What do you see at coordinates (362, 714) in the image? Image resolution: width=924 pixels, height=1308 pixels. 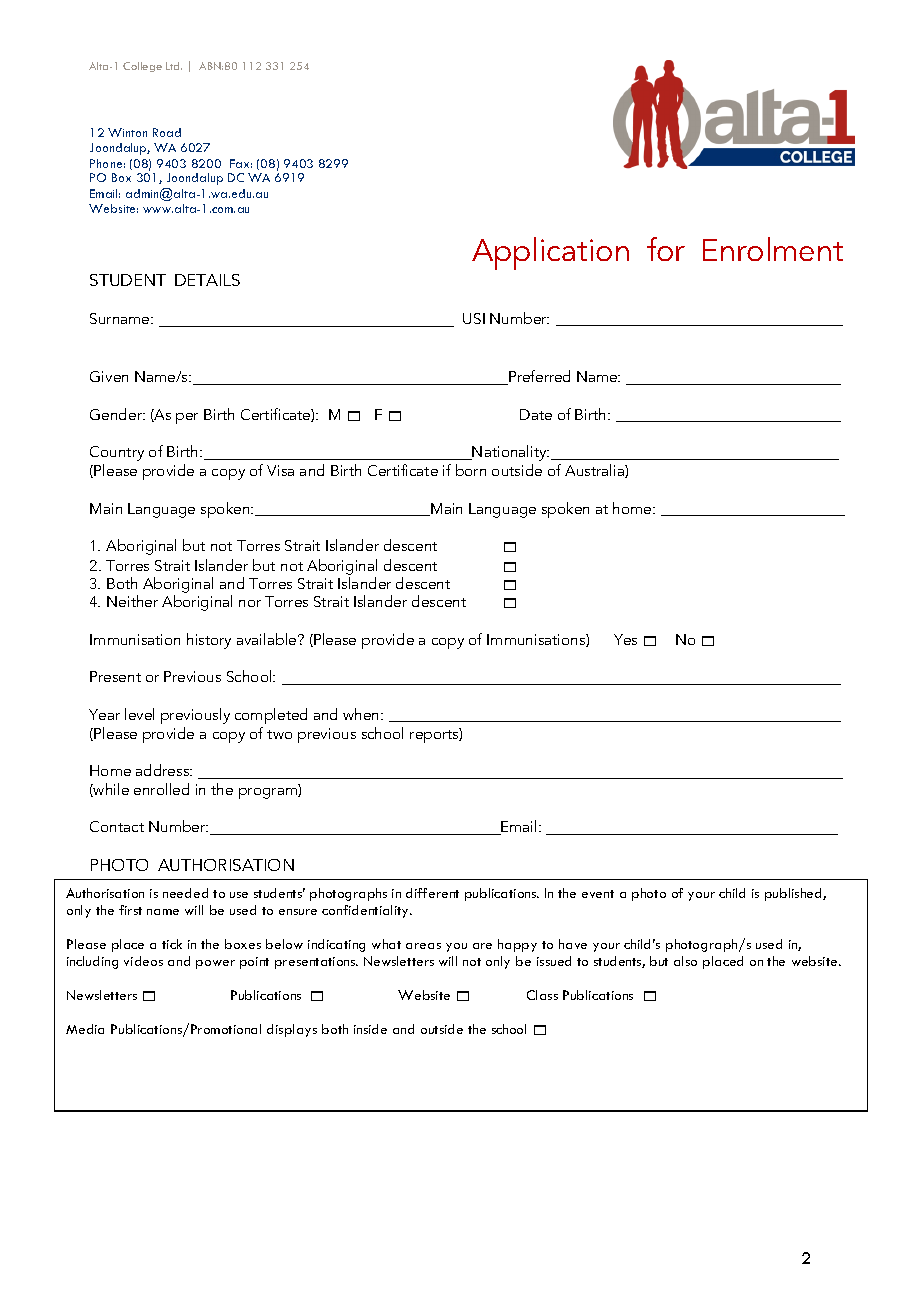 I see `when` at bounding box center [362, 714].
